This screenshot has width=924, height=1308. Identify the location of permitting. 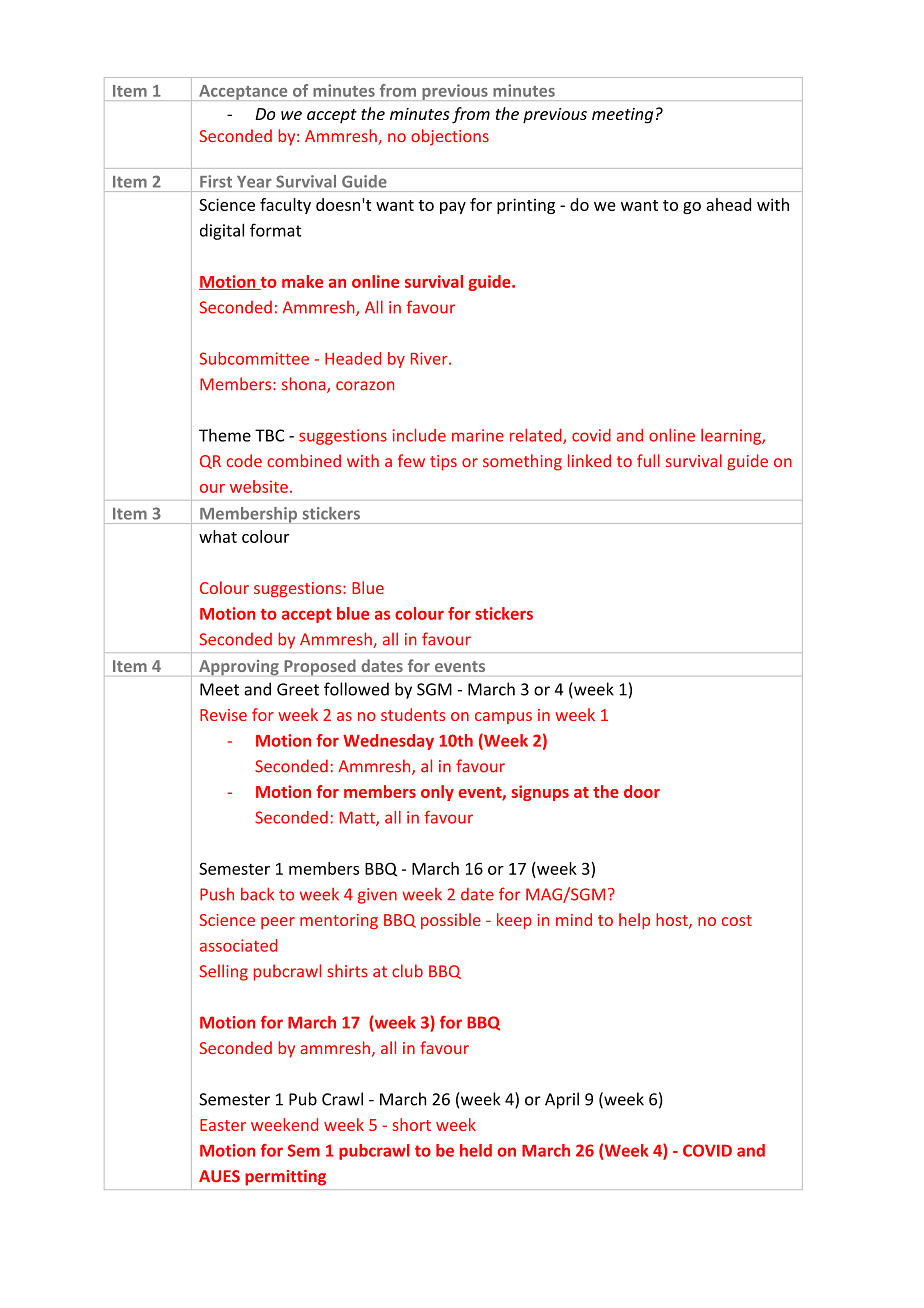
(285, 1178).
